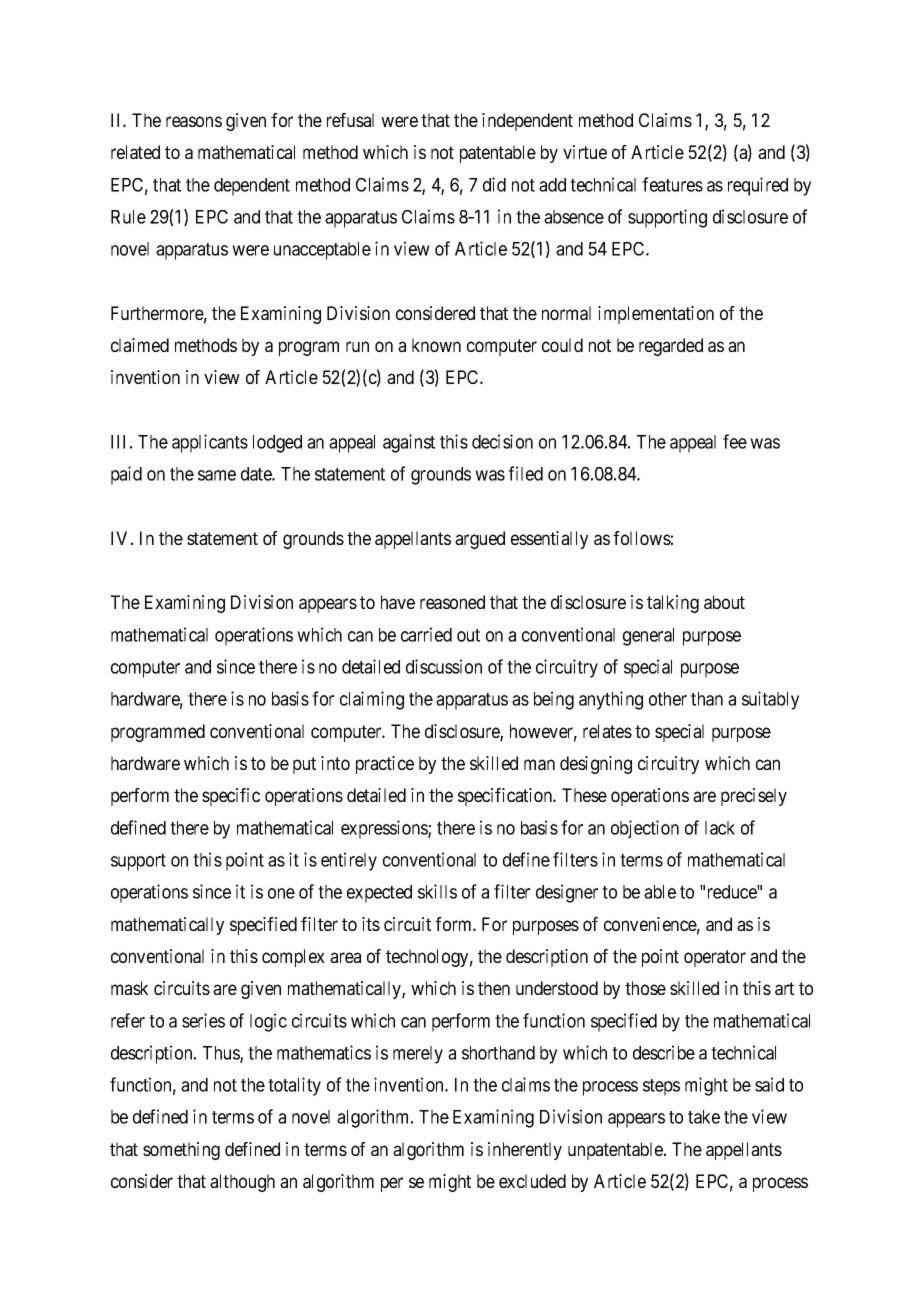  I want to click on inherently, so click(525, 1151).
